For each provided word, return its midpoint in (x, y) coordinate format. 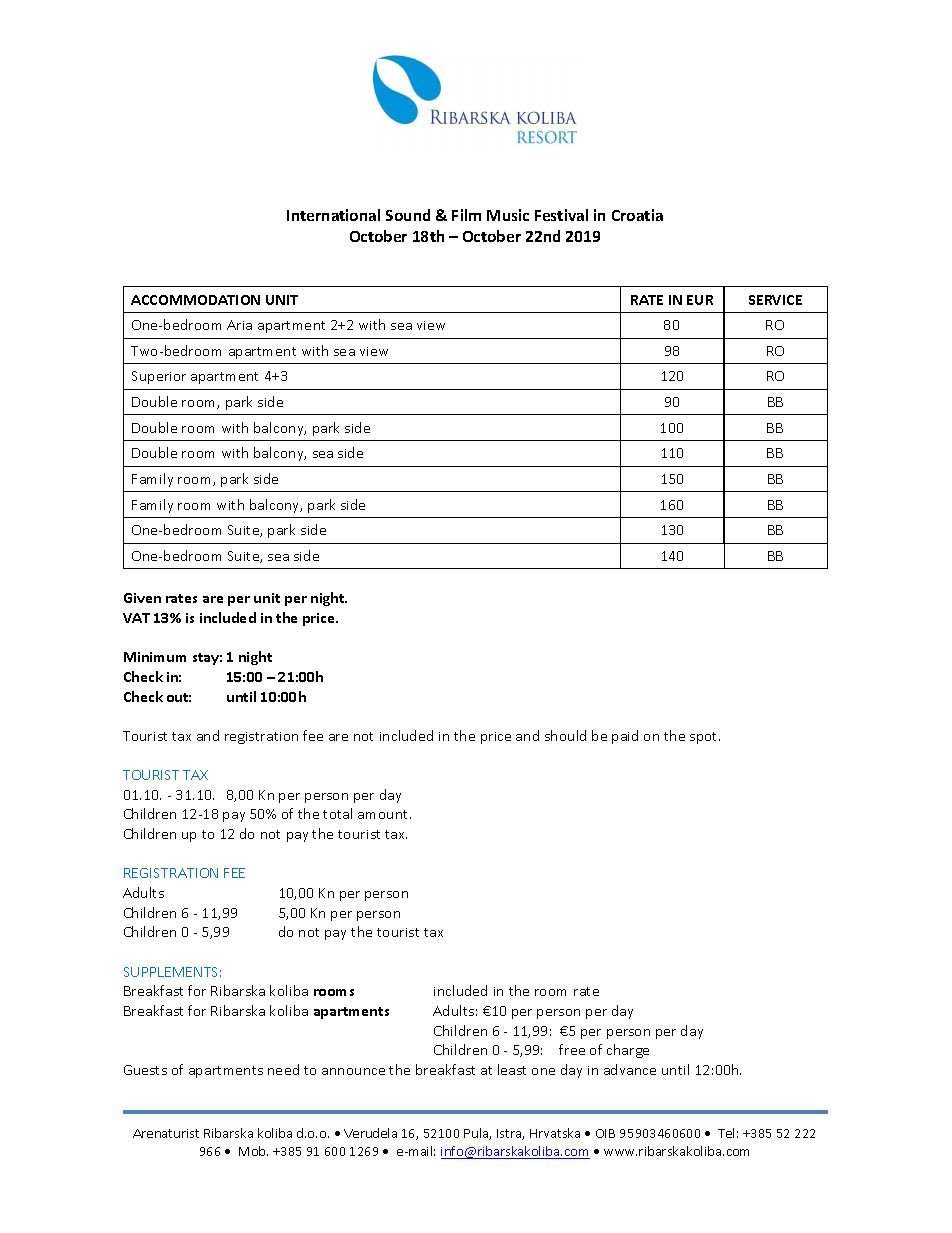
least (512, 1069)
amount (384, 814)
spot (705, 738)
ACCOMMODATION (195, 300)
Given (142, 598)
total (337, 813)
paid (625, 737)
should (565, 735)
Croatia (637, 215)
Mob (253, 1151)
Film (466, 215)
